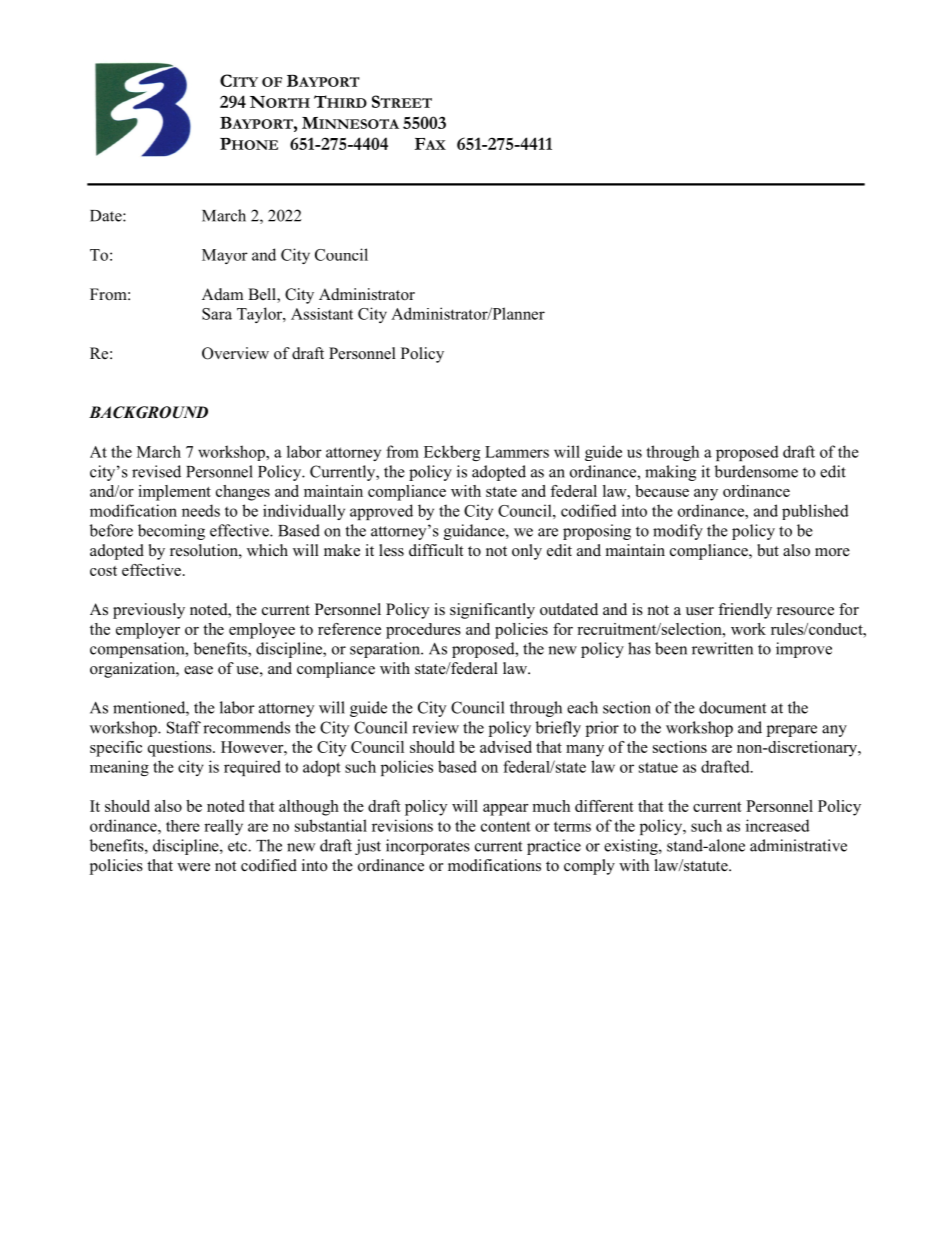 The height and width of the screenshot is (1233, 952). Describe the element at coordinates (322, 314) in the screenshot. I see `Assistant` at that location.
